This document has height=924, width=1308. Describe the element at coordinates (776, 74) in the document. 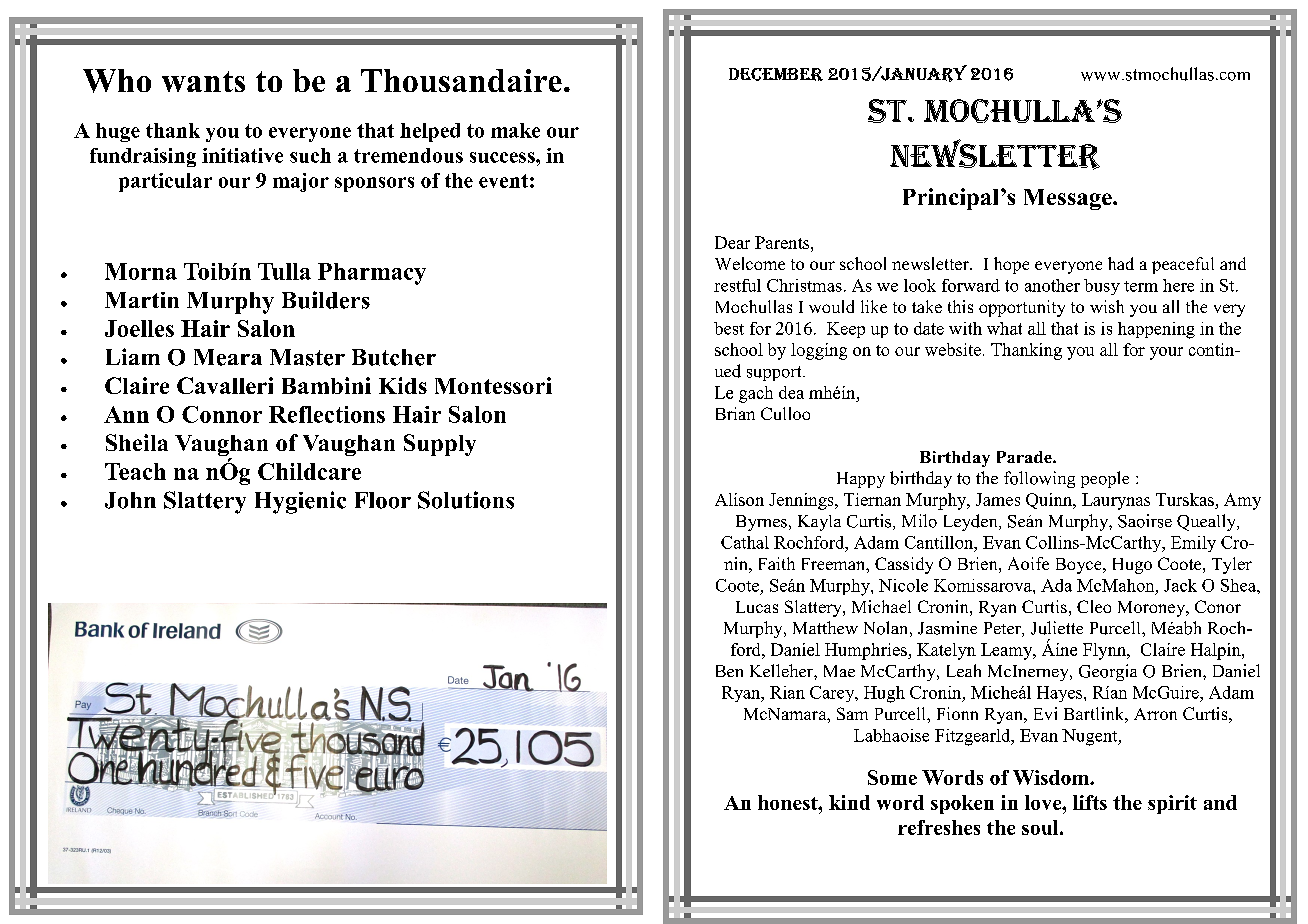

I see `December` at that location.
